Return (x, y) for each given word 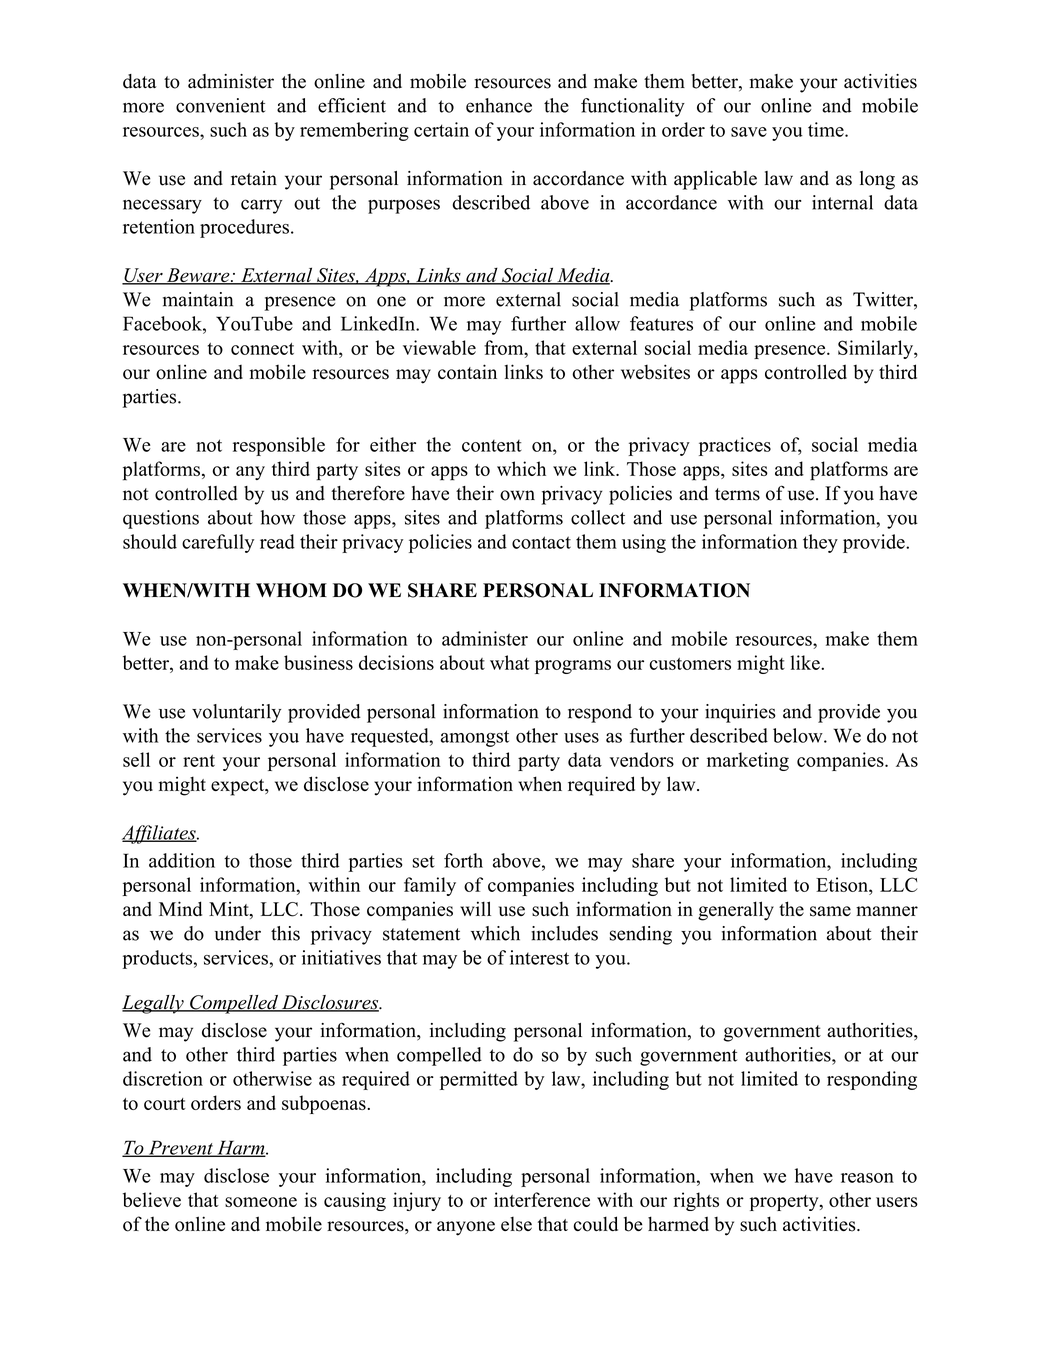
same (830, 911)
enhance (499, 105)
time (826, 129)
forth (463, 860)
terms (737, 494)
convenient (220, 105)
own (517, 495)
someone (261, 1202)
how (277, 517)
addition (182, 860)
